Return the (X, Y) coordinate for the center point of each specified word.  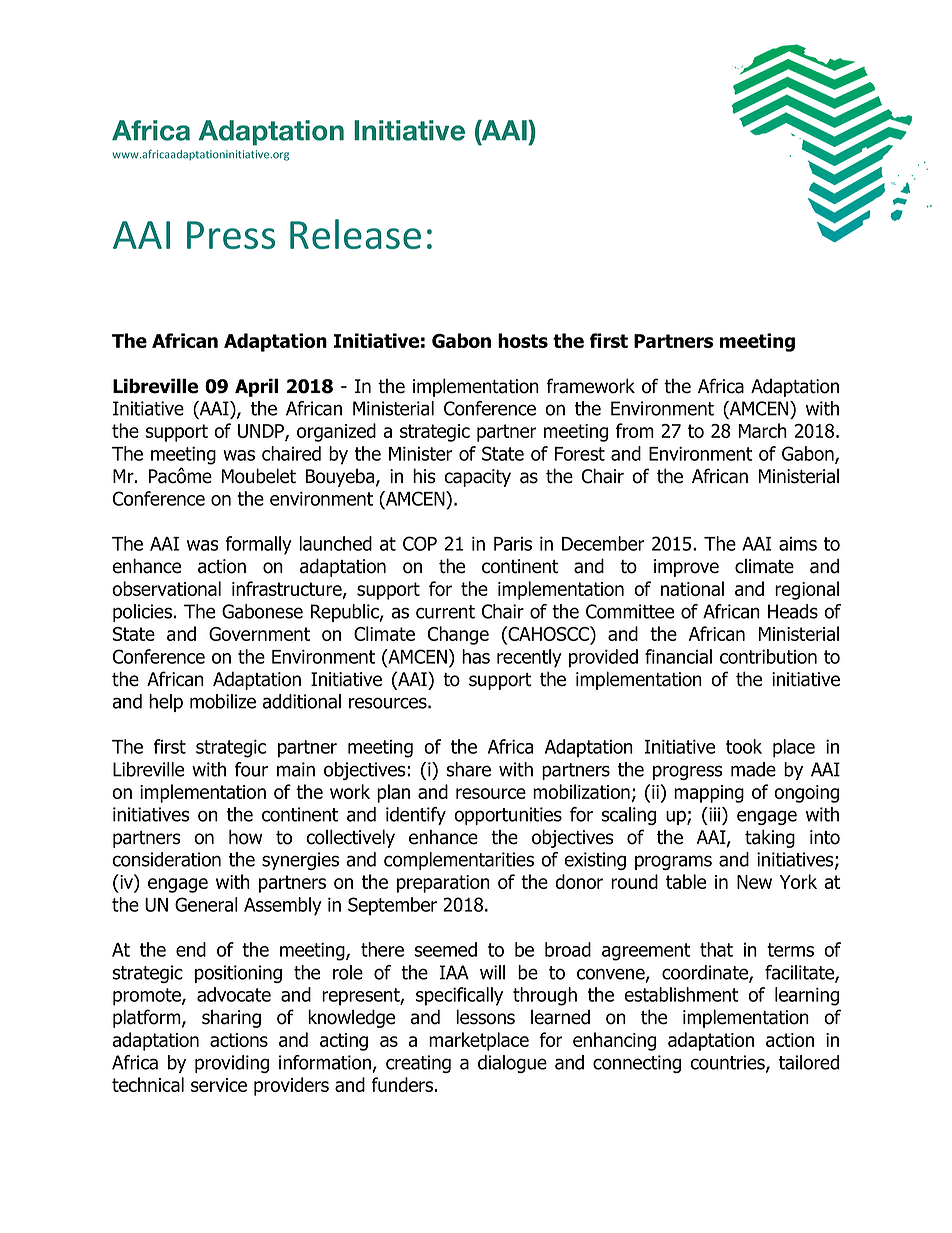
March (763, 430)
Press (231, 235)
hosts (523, 340)
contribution (768, 656)
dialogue (512, 1064)
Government (259, 634)
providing (232, 1064)
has (476, 656)
